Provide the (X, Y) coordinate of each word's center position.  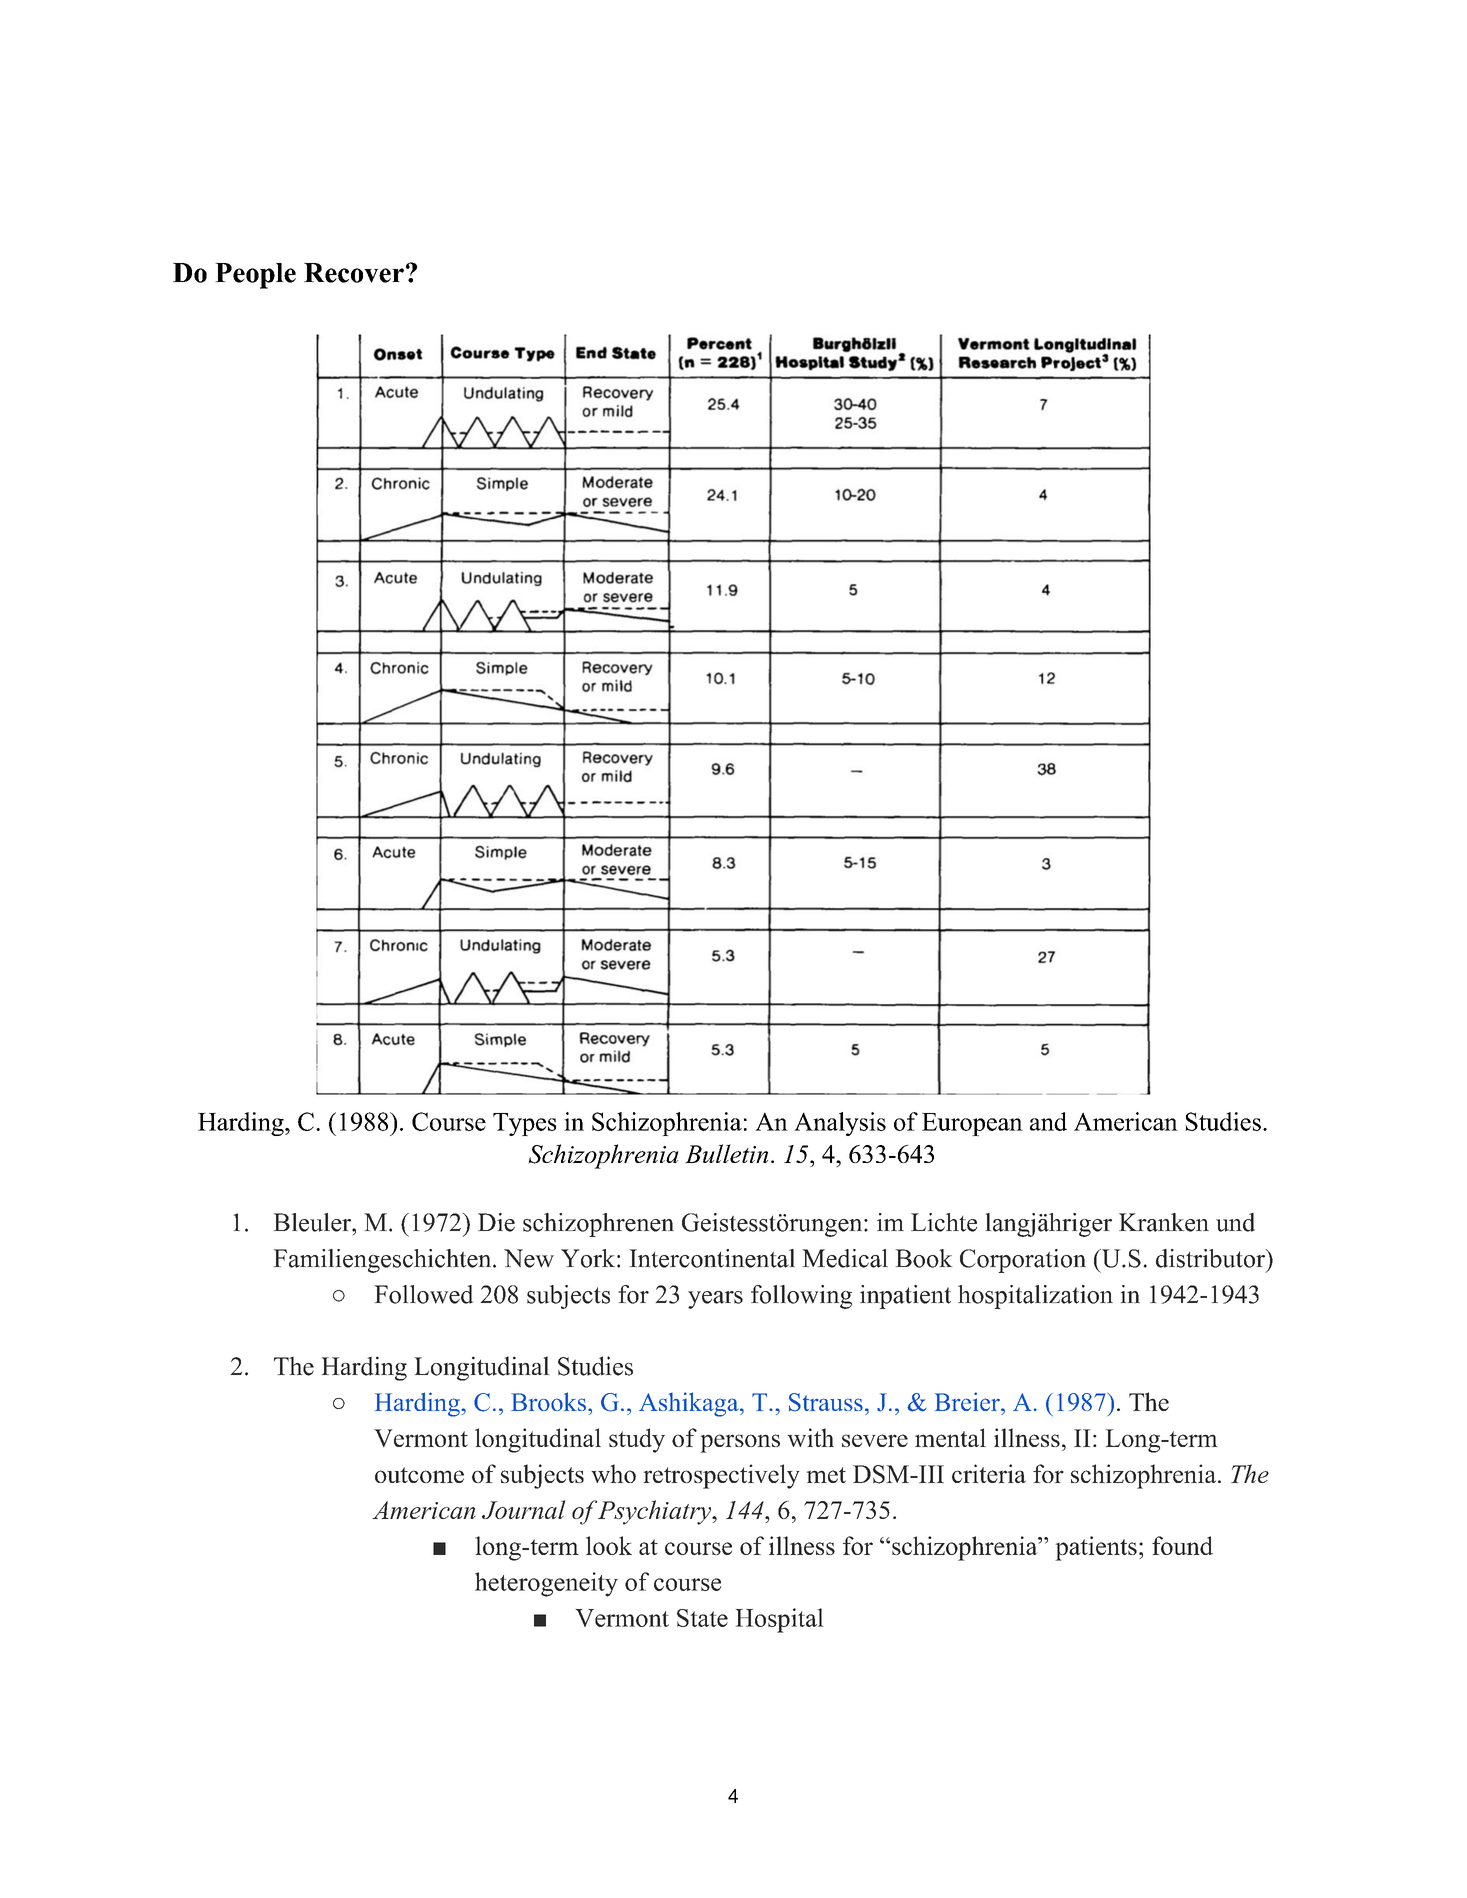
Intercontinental (712, 1258)
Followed (423, 1294)
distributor (1211, 1258)
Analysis (840, 1124)
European (972, 1124)
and (1048, 1121)
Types (524, 1124)
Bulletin (726, 1153)
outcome (419, 1475)
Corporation (1023, 1261)
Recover (354, 273)
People (255, 276)
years (715, 1300)
